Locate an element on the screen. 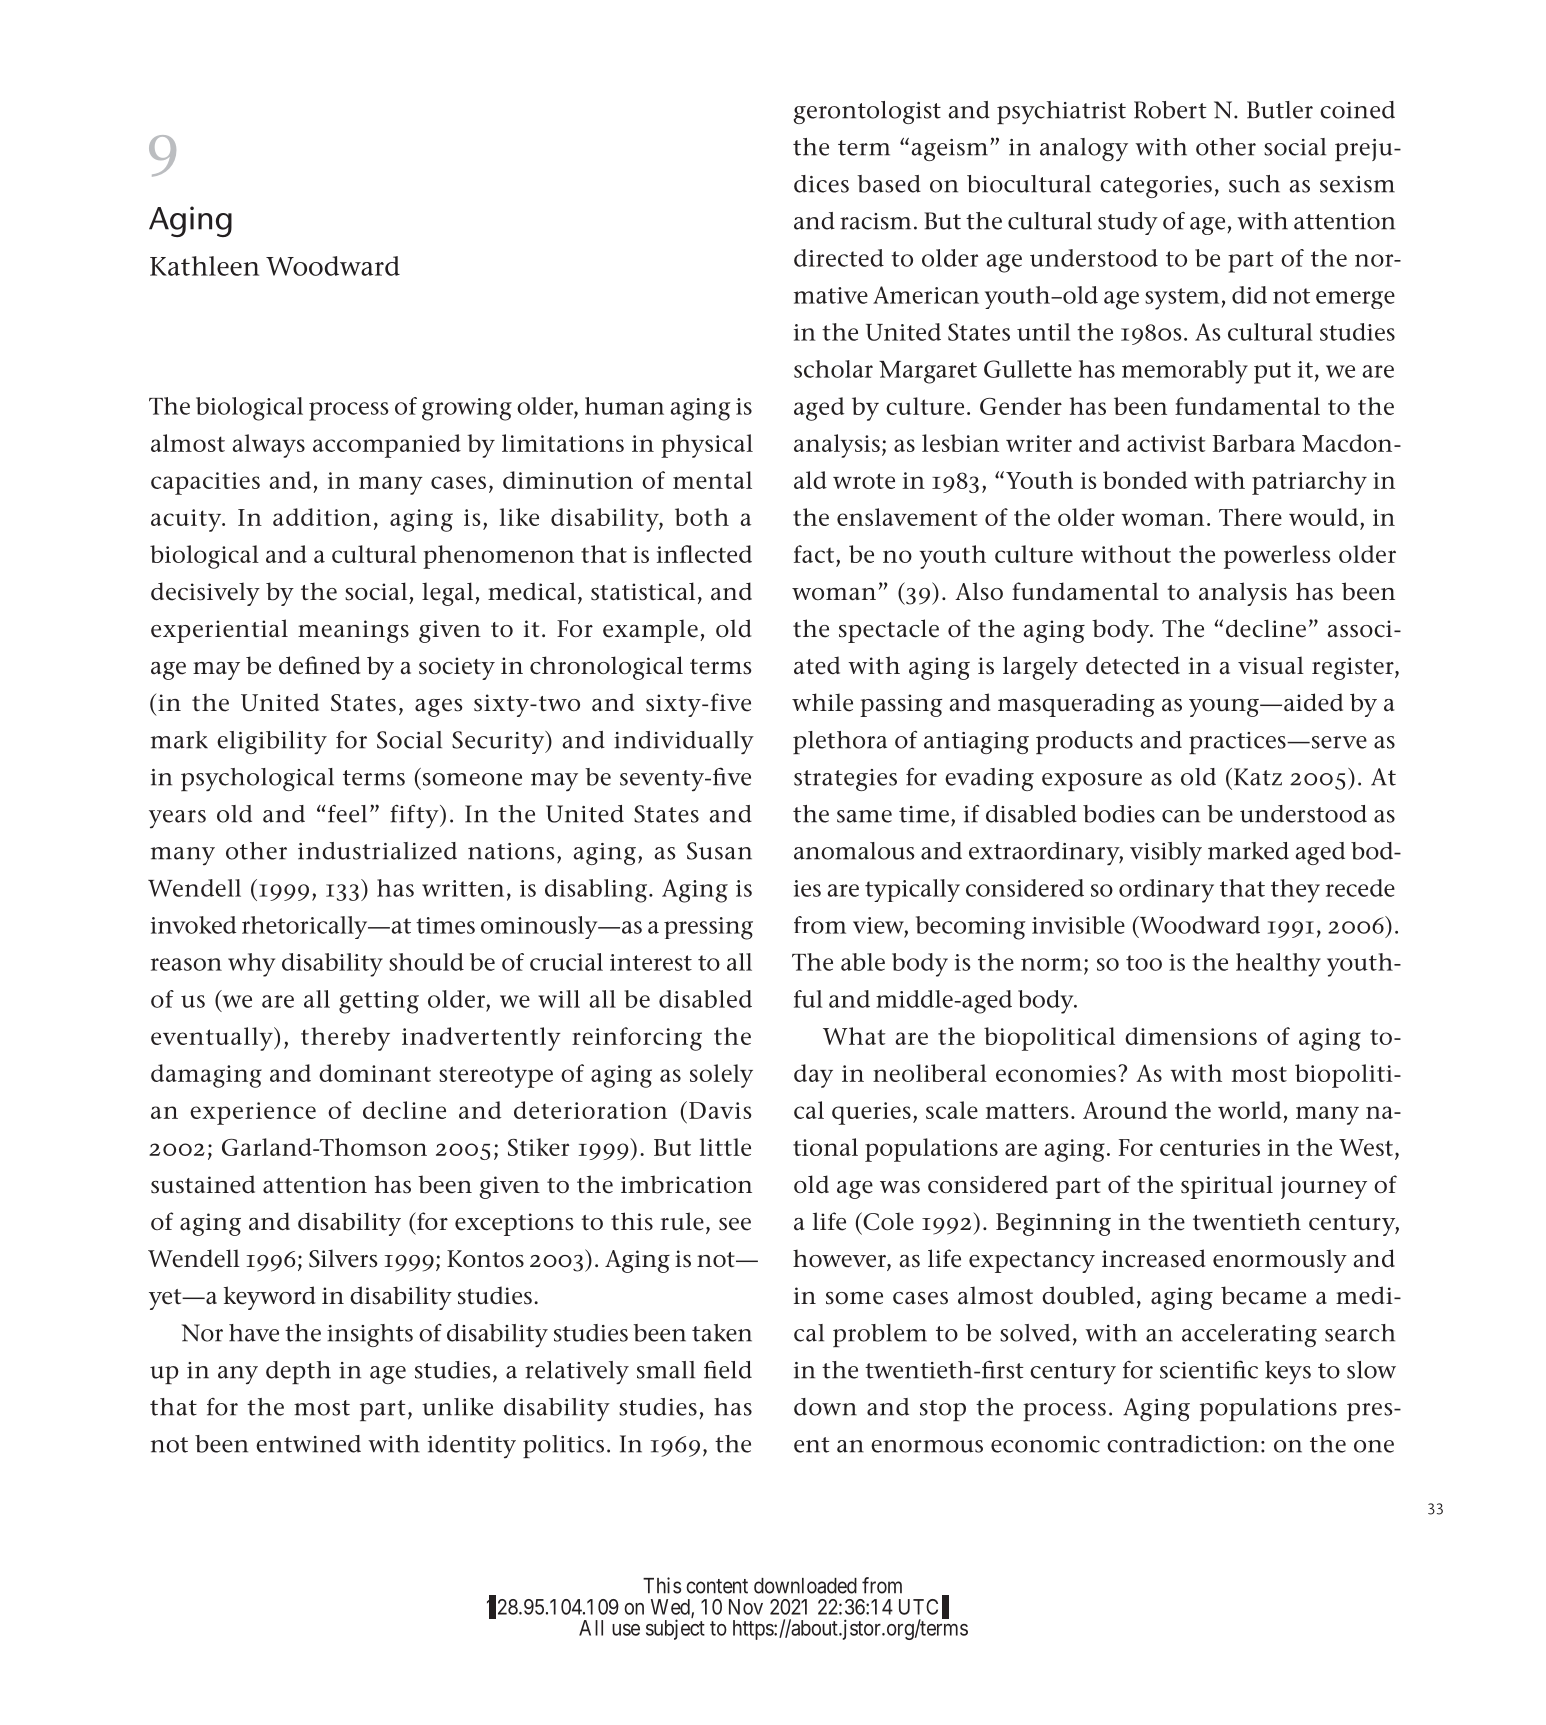 This screenshot has width=1546, height=1725. taken is located at coordinates (722, 1333).
